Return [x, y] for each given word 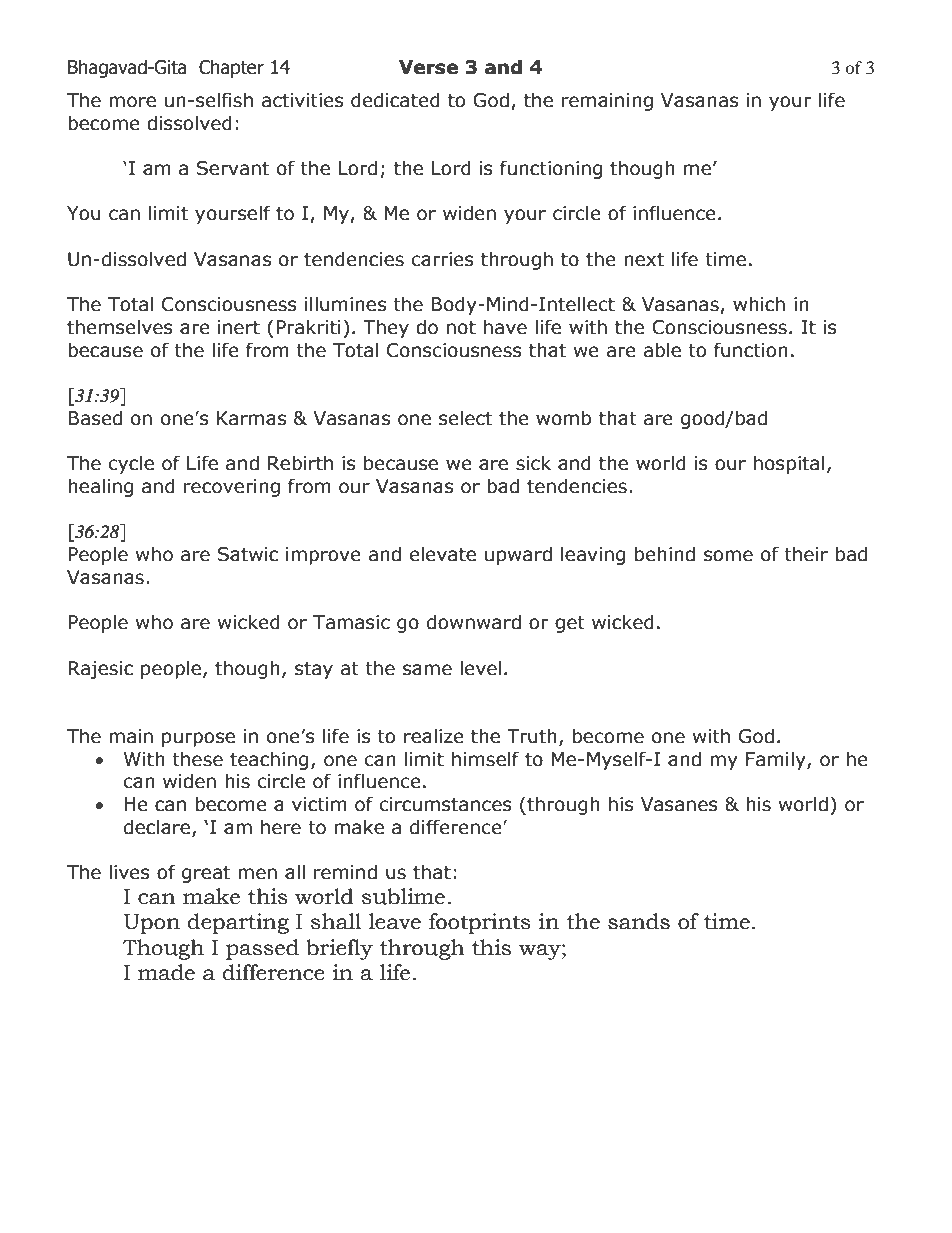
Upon [151, 924]
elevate [443, 554]
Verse [428, 67]
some [728, 556]
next [644, 260]
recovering [232, 488]
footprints [480, 923]
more [132, 102]
